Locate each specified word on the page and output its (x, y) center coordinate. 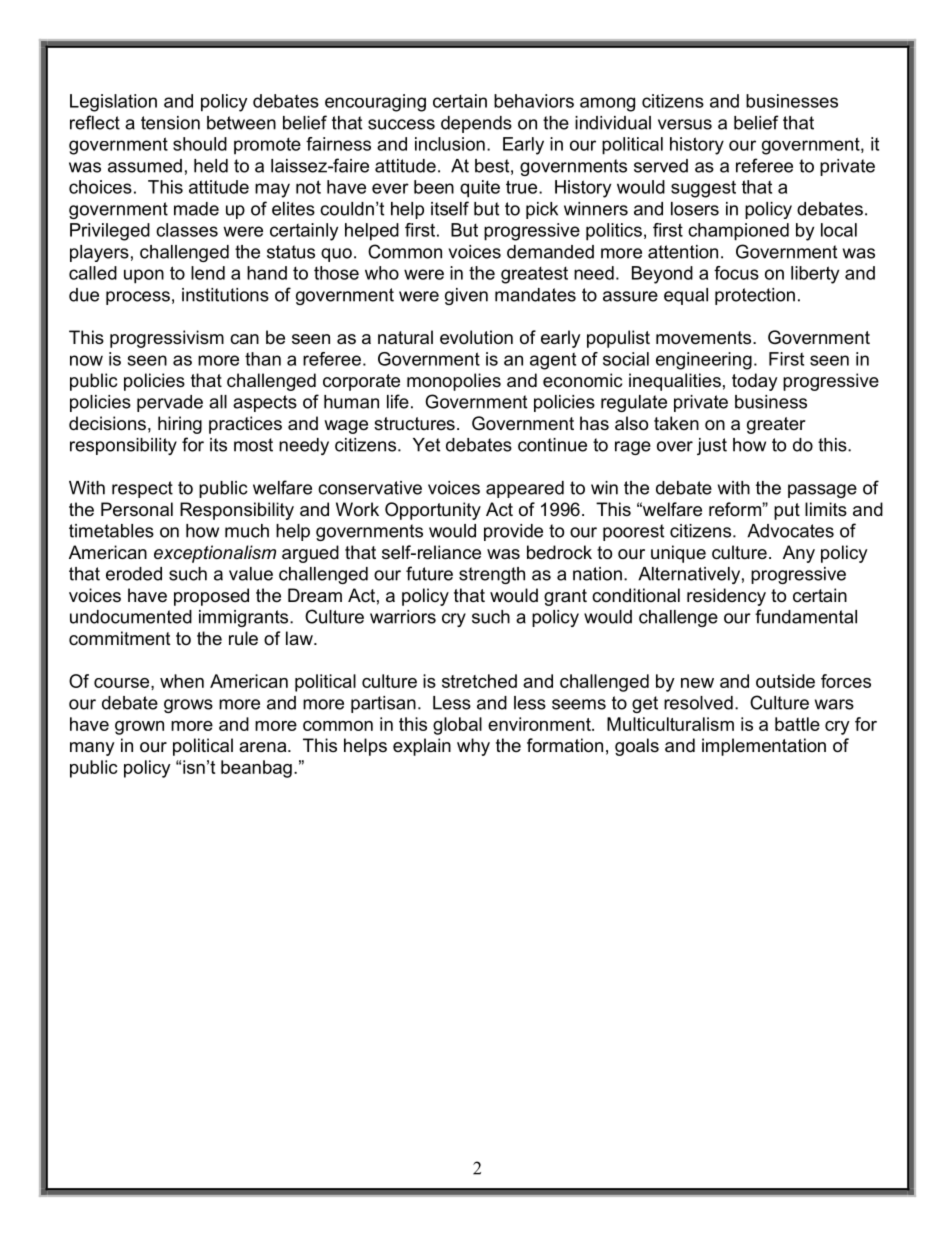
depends (476, 124)
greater (776, 425)
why (473, 747)
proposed (211, 597)
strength (492, 575)
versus (685, 124)
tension (170, 123)
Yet (426, 445)
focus (736, 273)
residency (726, 597)
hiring (180, 425)
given (466, 296)
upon (144, 276)
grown (139, 728)
